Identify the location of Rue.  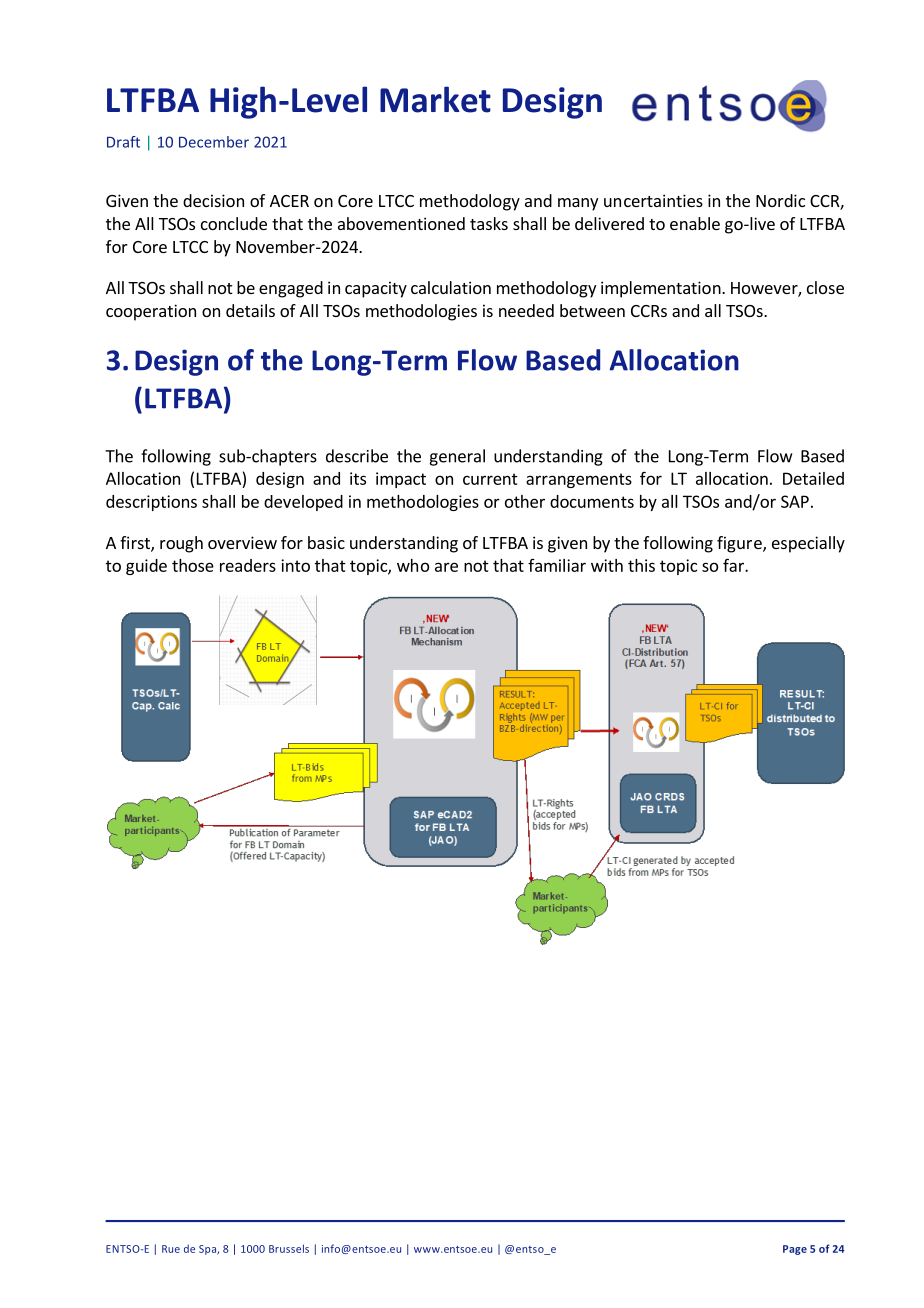
(171, 1249).
